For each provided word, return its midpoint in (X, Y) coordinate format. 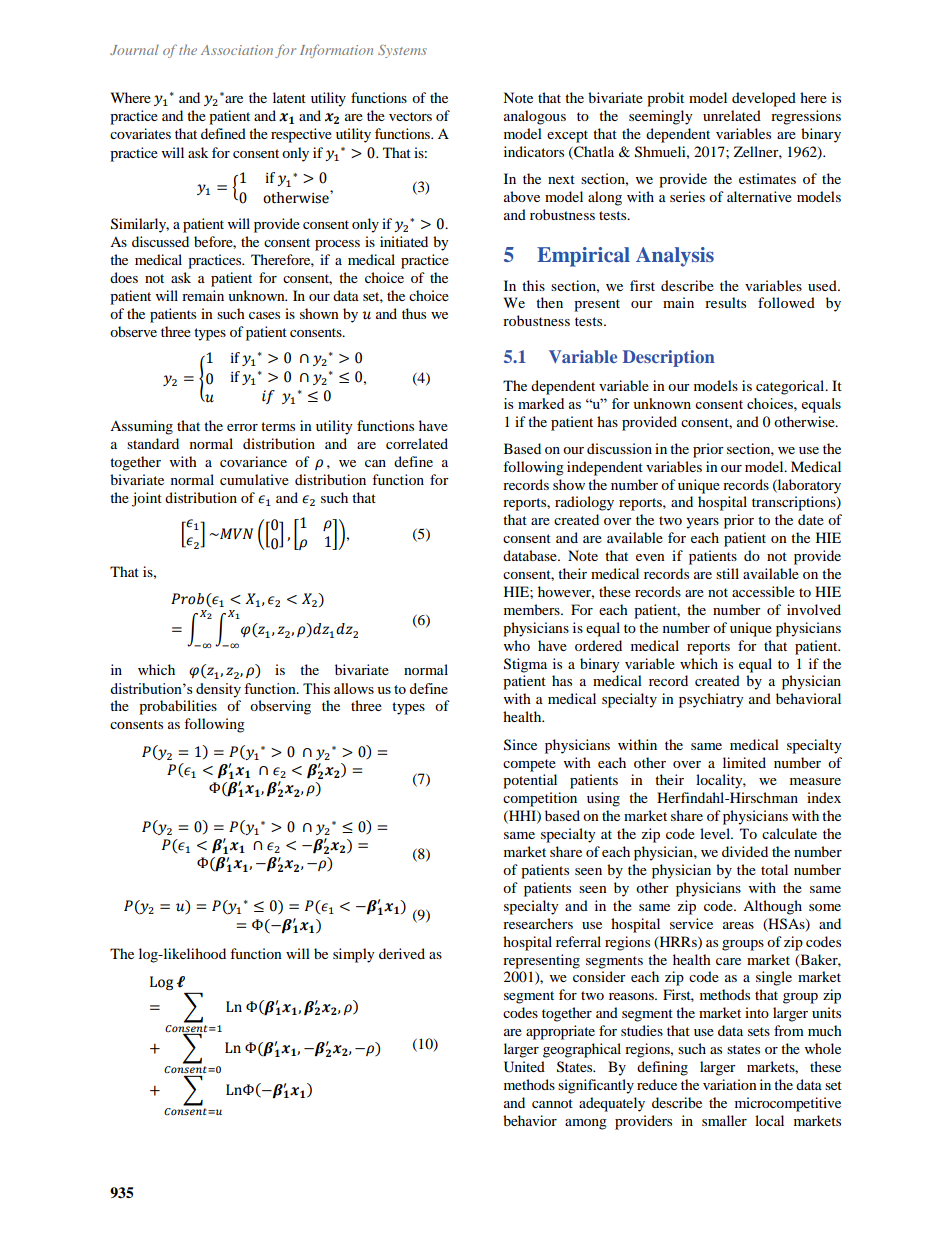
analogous (535, 117)
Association (237, 50)
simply (354, 955)
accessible (763, 591)
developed (764, 99)
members (533, 609)
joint (147, 499)
